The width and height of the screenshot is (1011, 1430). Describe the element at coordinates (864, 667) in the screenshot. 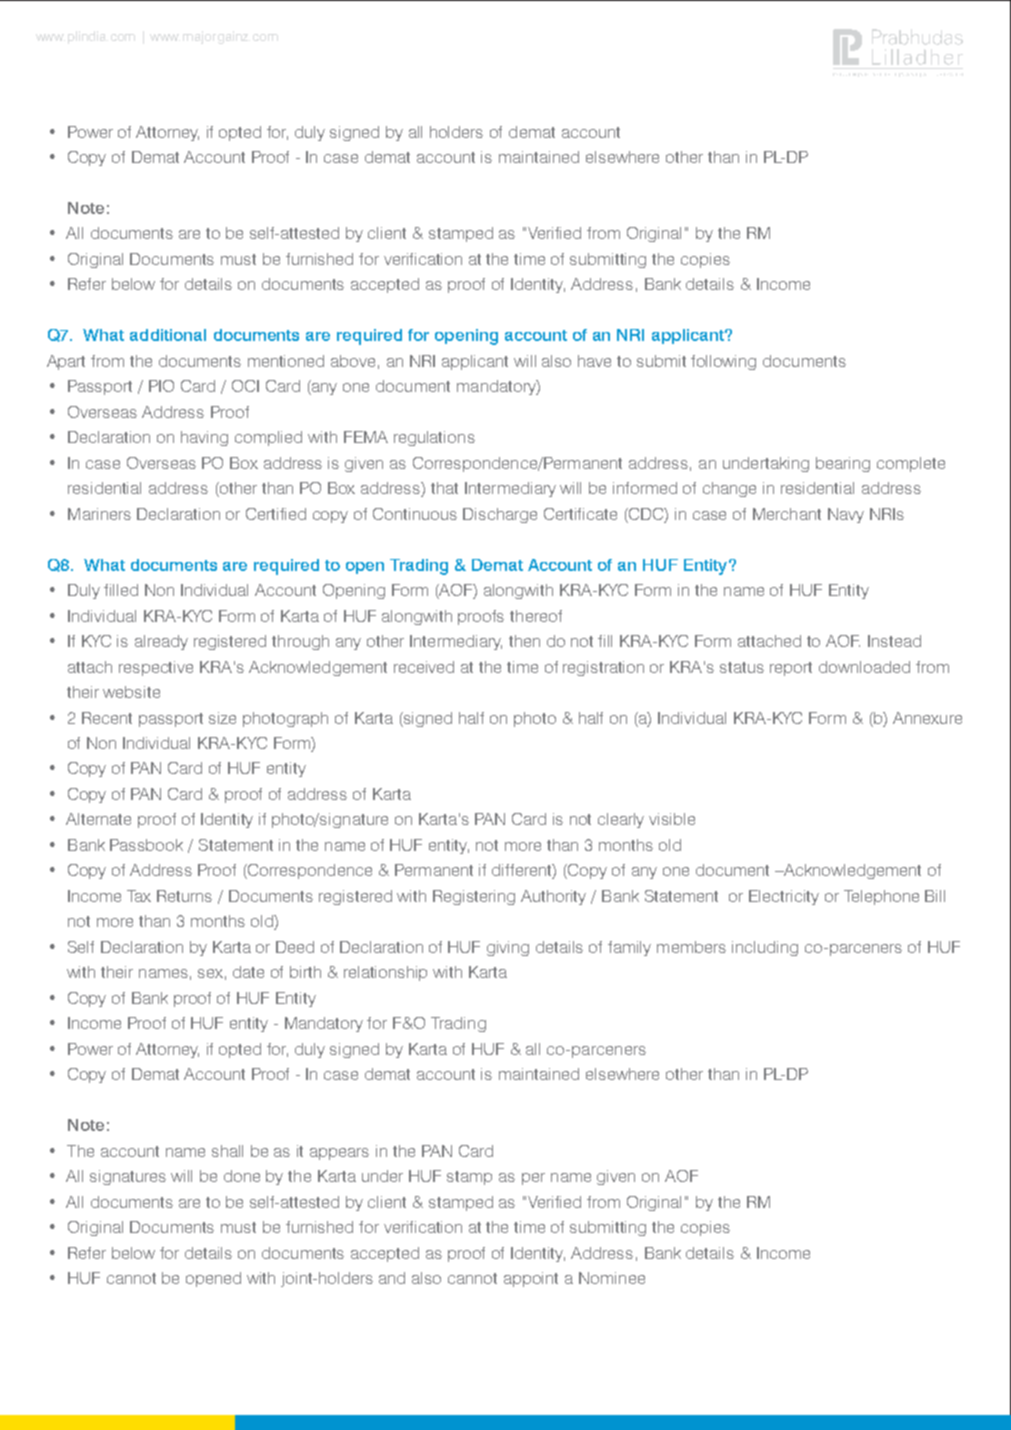

I see `downloaded` at that location.
